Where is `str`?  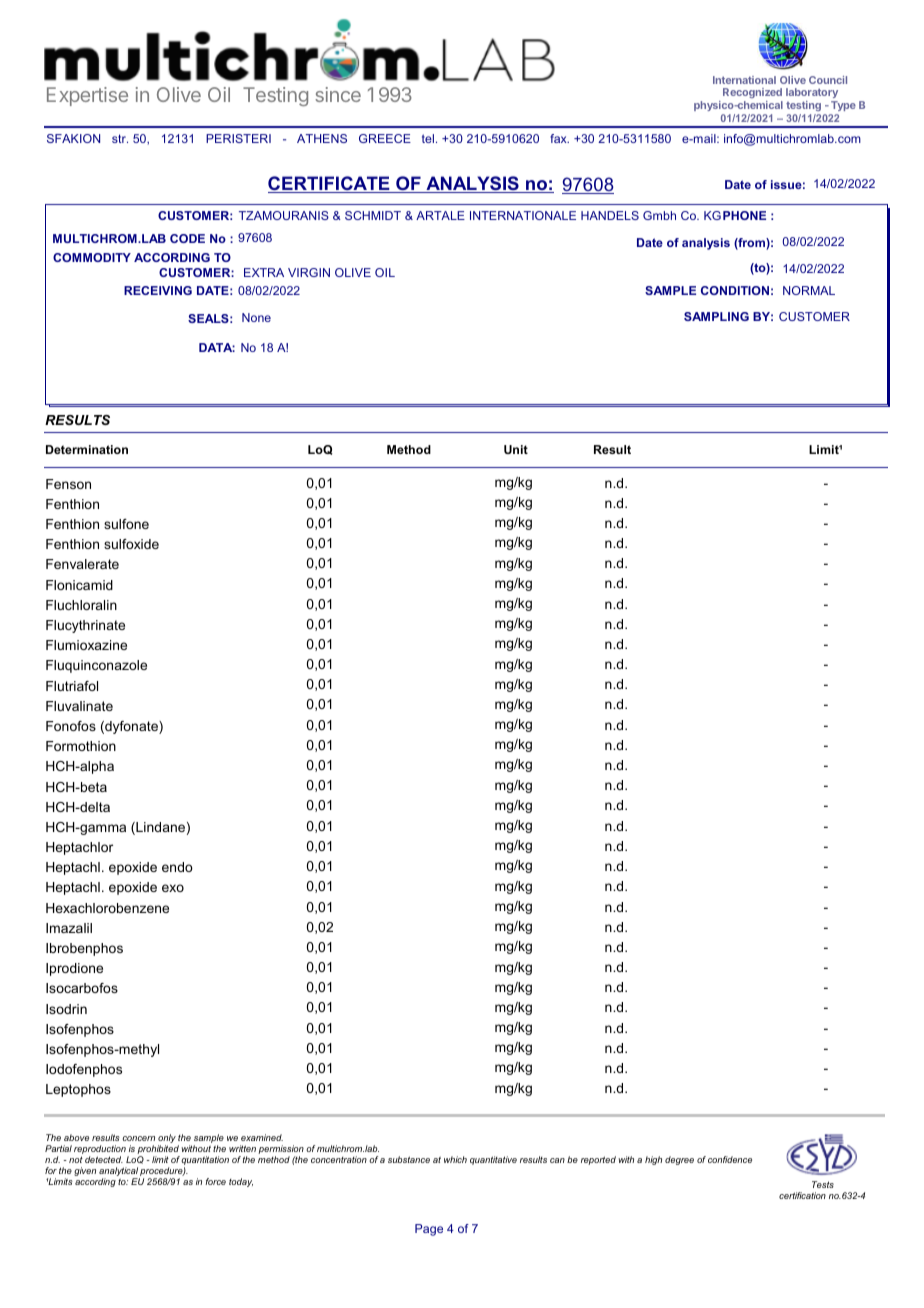
str is located at coordinates (120, 138).
